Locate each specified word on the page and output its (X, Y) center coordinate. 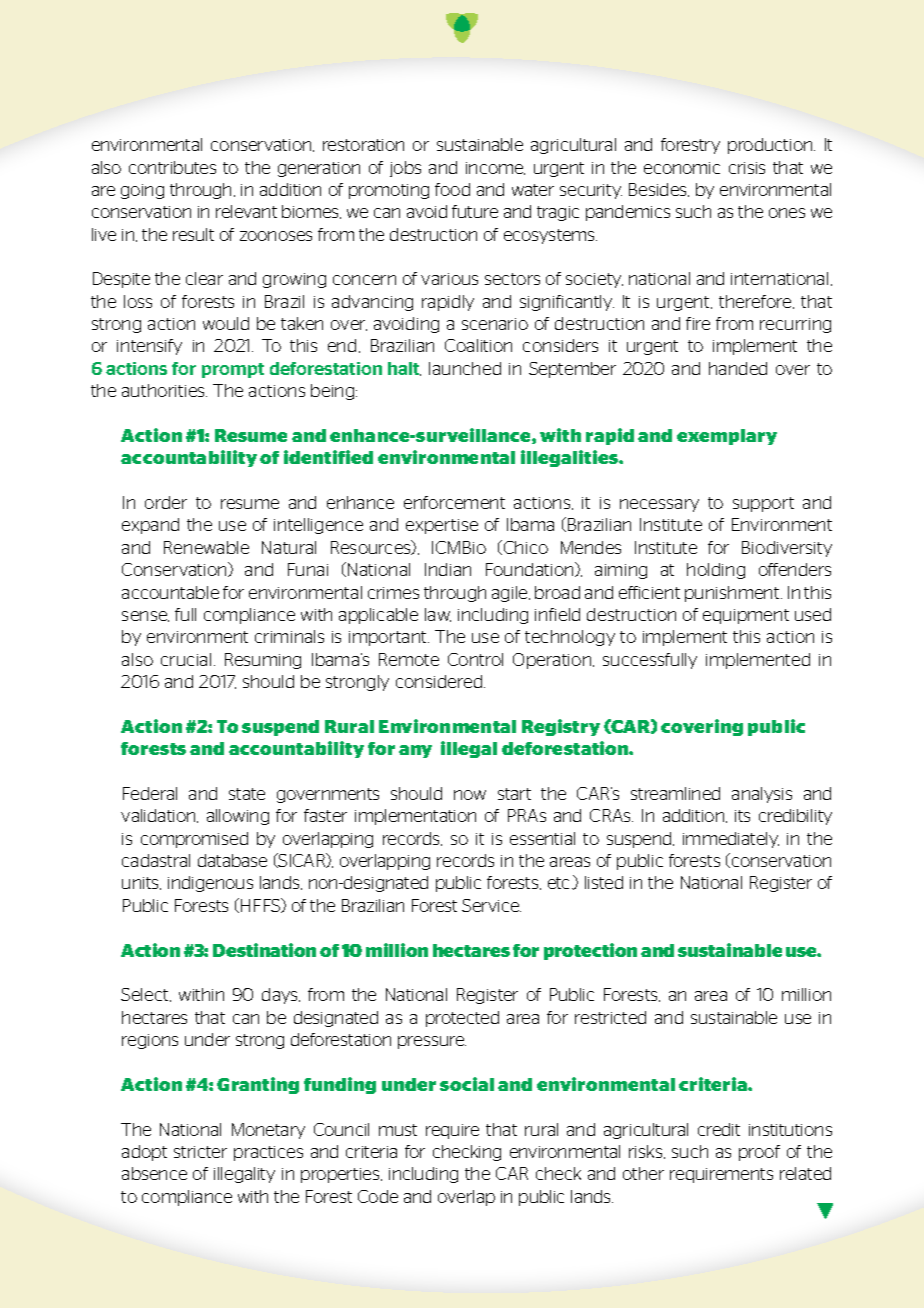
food (452, 189)
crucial (186, 659)
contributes (172, 167)
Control (475, 659)
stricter (200, 1152)
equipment (746, 616)
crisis (747, 168)
